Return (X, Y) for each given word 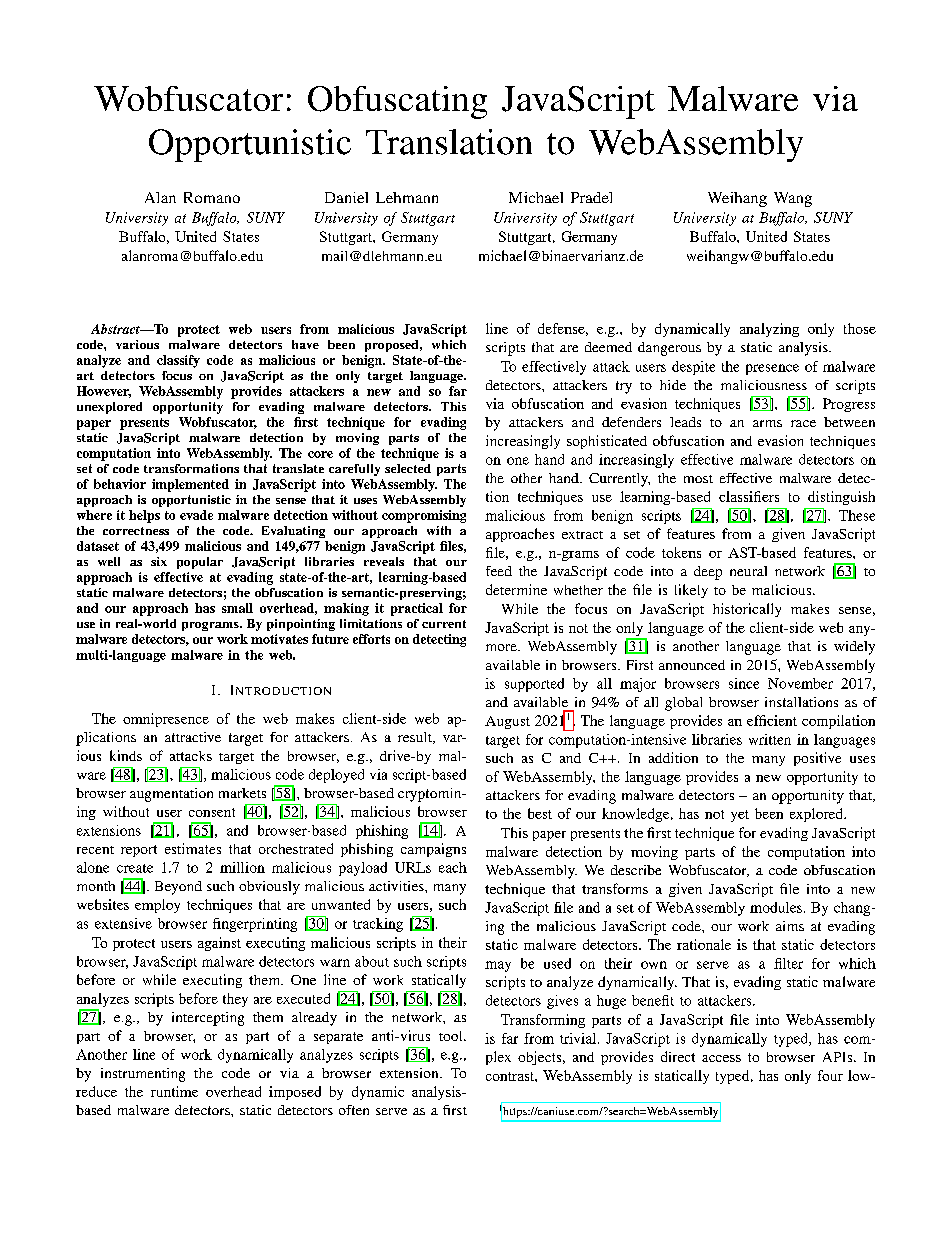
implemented (190, 485)
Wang (793, 199)
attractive (193, 737)
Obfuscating (397, 102)
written (770, 739)
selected (408, 468)
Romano (212, 197)
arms (767, 423)
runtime (174, 1091)
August (507, 722)
